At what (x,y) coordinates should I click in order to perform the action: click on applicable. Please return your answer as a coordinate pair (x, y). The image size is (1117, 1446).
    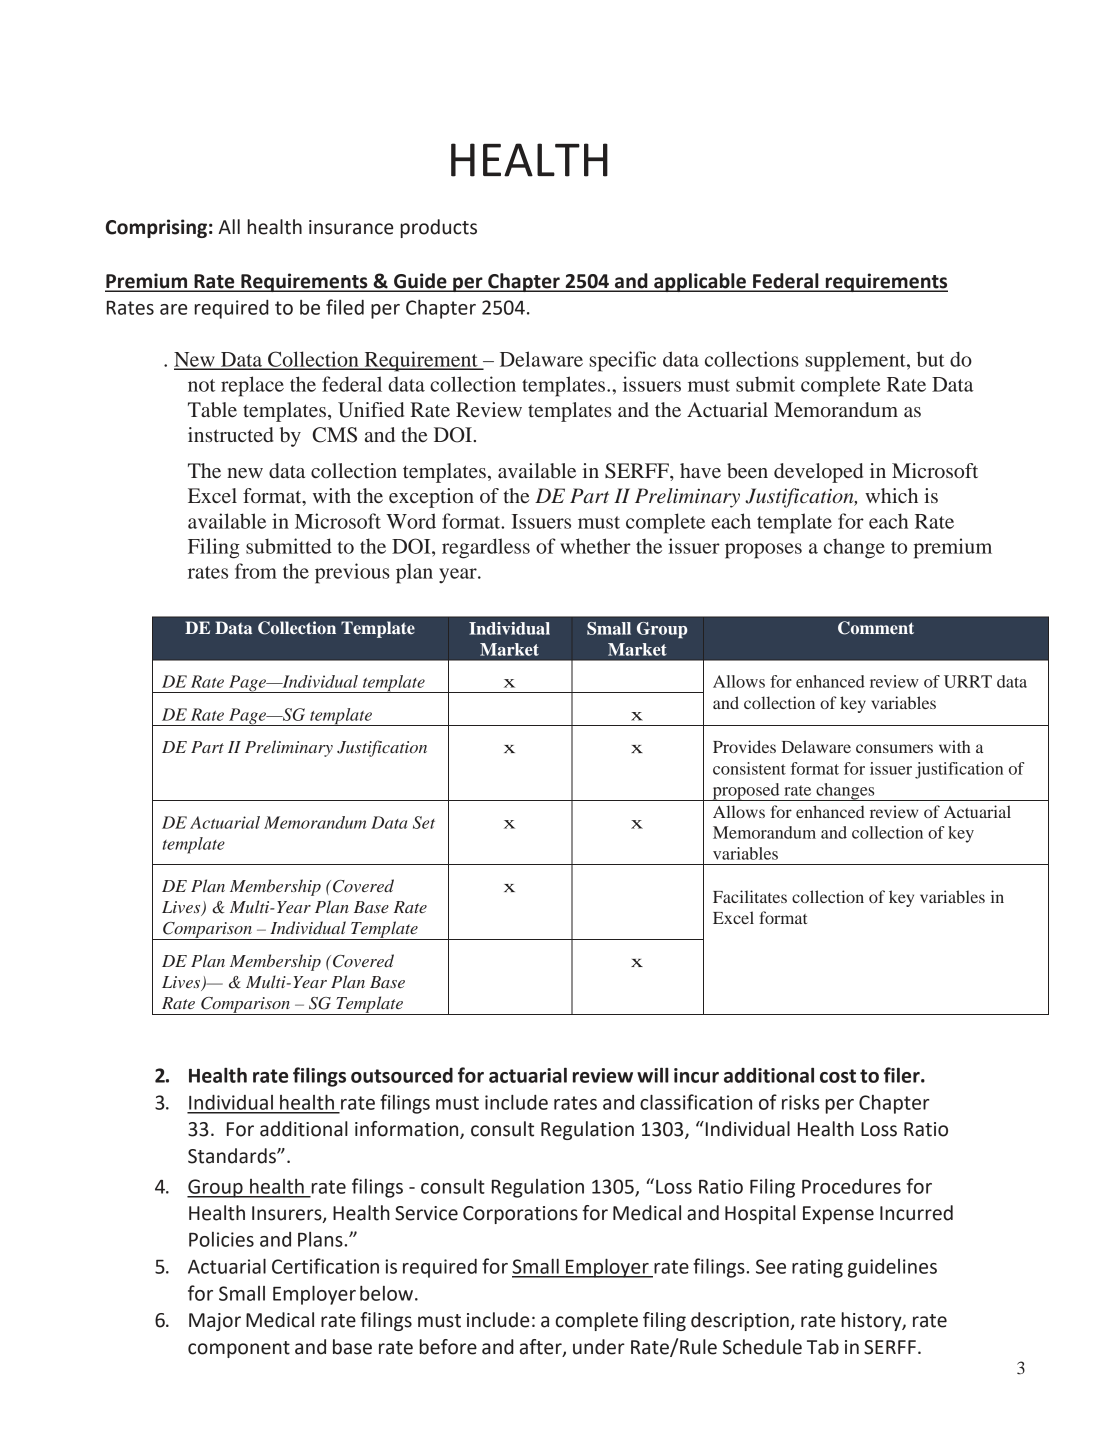
    Looking at the image, I should click on (700, 282).
